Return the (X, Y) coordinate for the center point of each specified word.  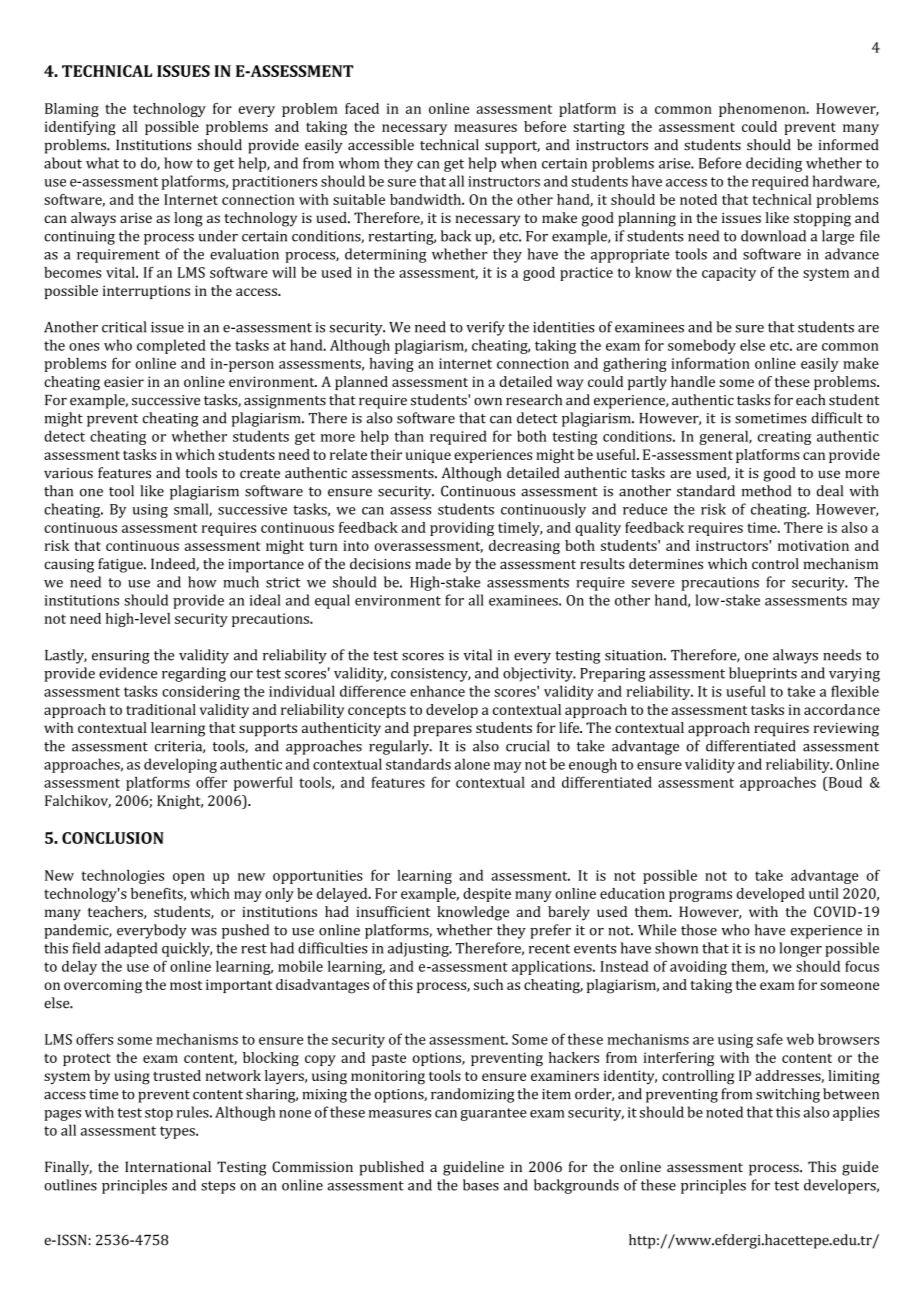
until (824, 893)
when (519, 163)
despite (487, 895)
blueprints (763, 674)
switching (788, 1095)
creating (784, 438)
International (168, 1166)
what (102, 163)
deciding (774, 164)
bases (481, 1185)
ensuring (121, 657)
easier (124, 381)
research (534, 400)
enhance (437, 691)
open (189, 878)
